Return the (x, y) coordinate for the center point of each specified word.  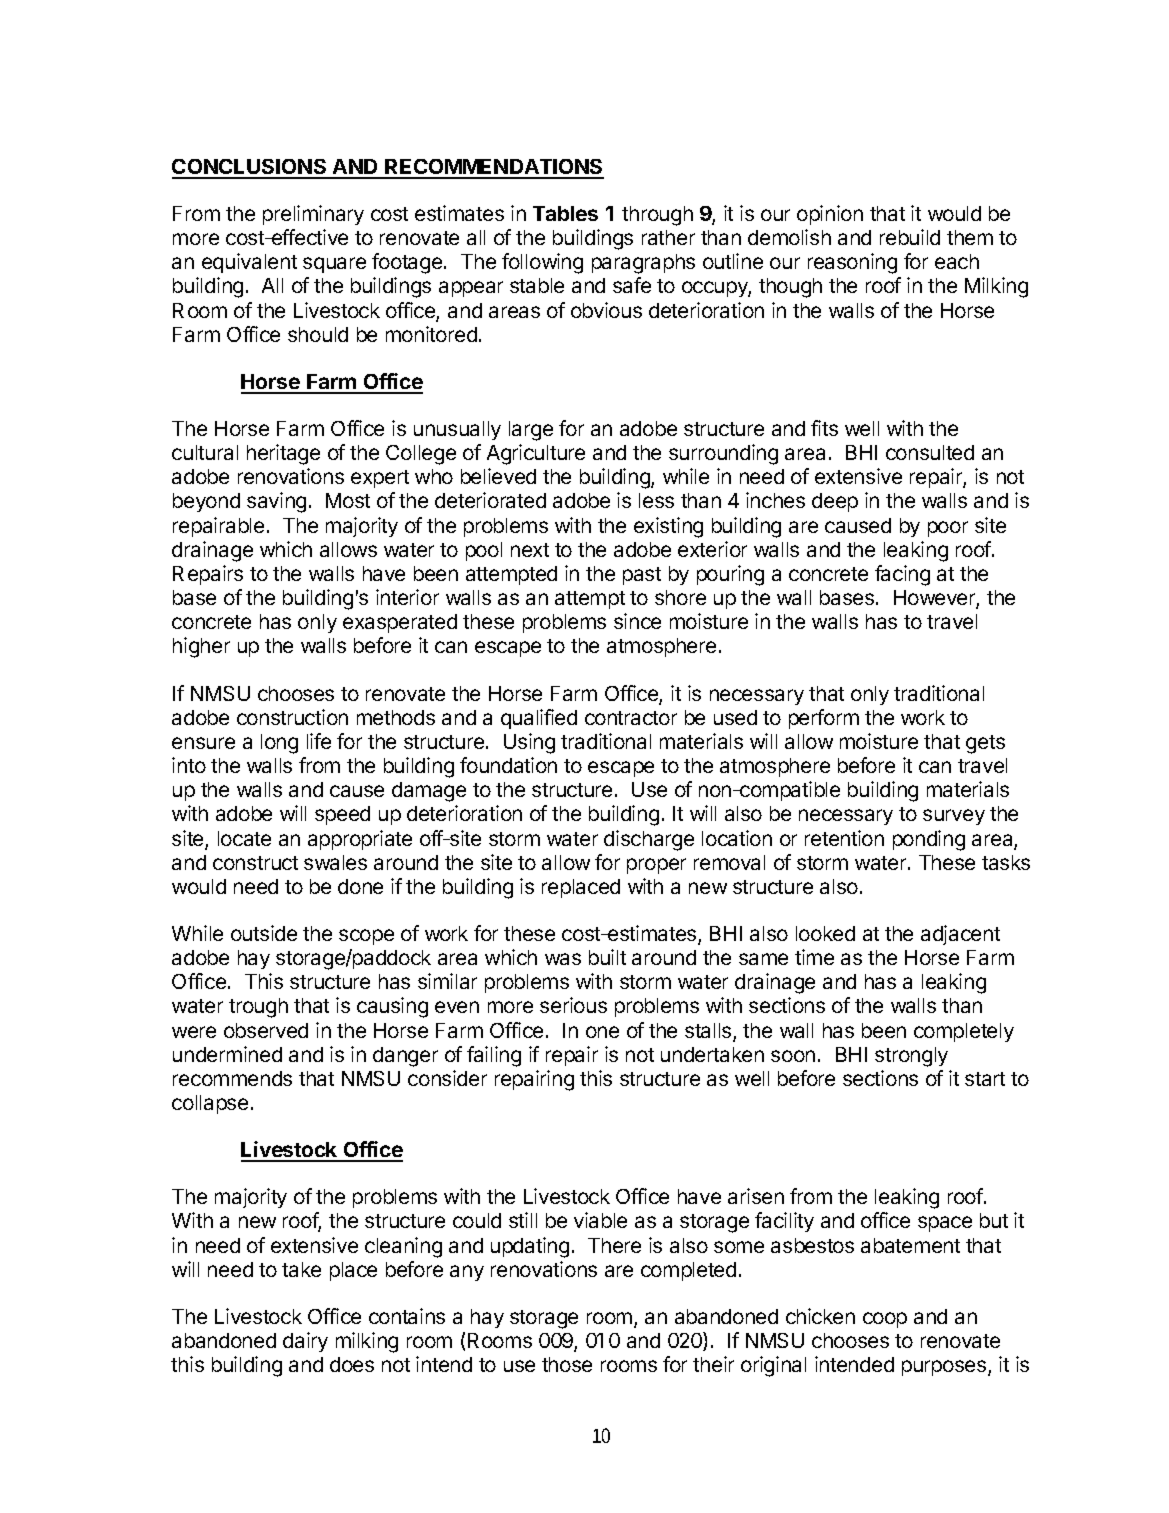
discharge (649, 840)
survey (954, 817)
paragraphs (643, 264)
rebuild (910, 237)
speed (342, 815)
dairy (305, 1342)
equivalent (249, 263)
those (567, 1364)
